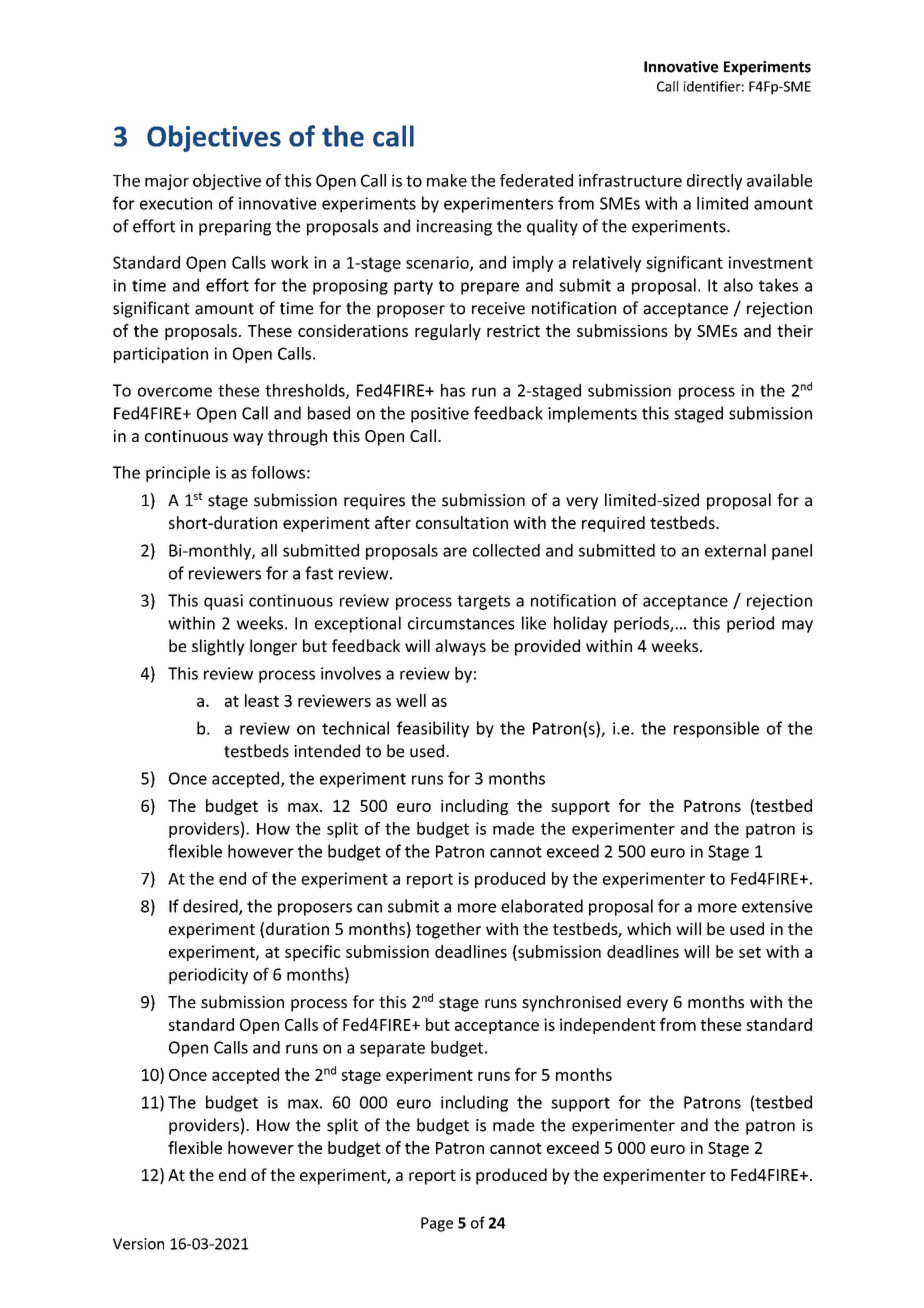 The height and width of the document is (1308, 924). Describe the element at coordinates (235, 228) in the document. I see `preparing` at that location.
